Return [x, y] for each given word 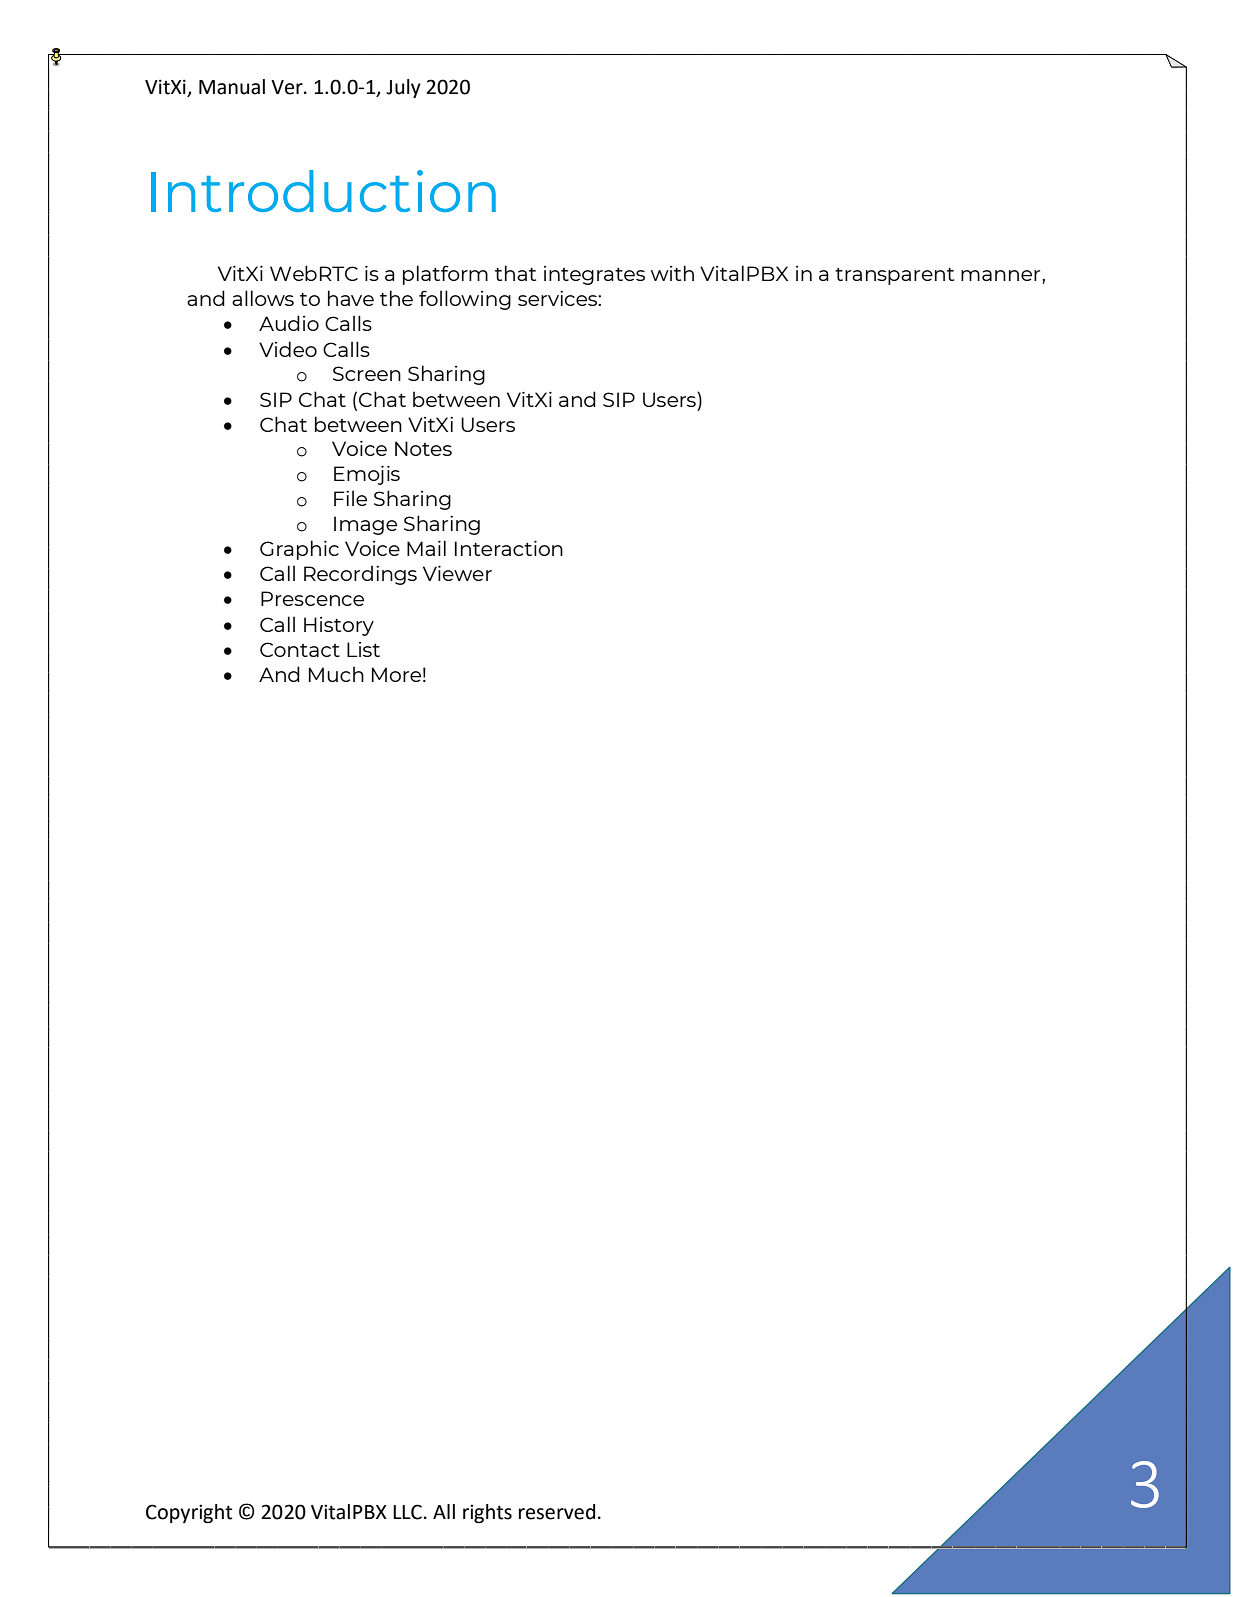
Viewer [457, 573]
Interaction [509, 548]
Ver [288, 87]
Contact [300, 649]
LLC [407, 1512]
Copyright [189, 1513]
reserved [557, 1512]
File [350, 498]
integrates [594, 275]
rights [487, 1513]
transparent [894, 276]
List [363, 649]
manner [1002, 275]
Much [336, 674]
